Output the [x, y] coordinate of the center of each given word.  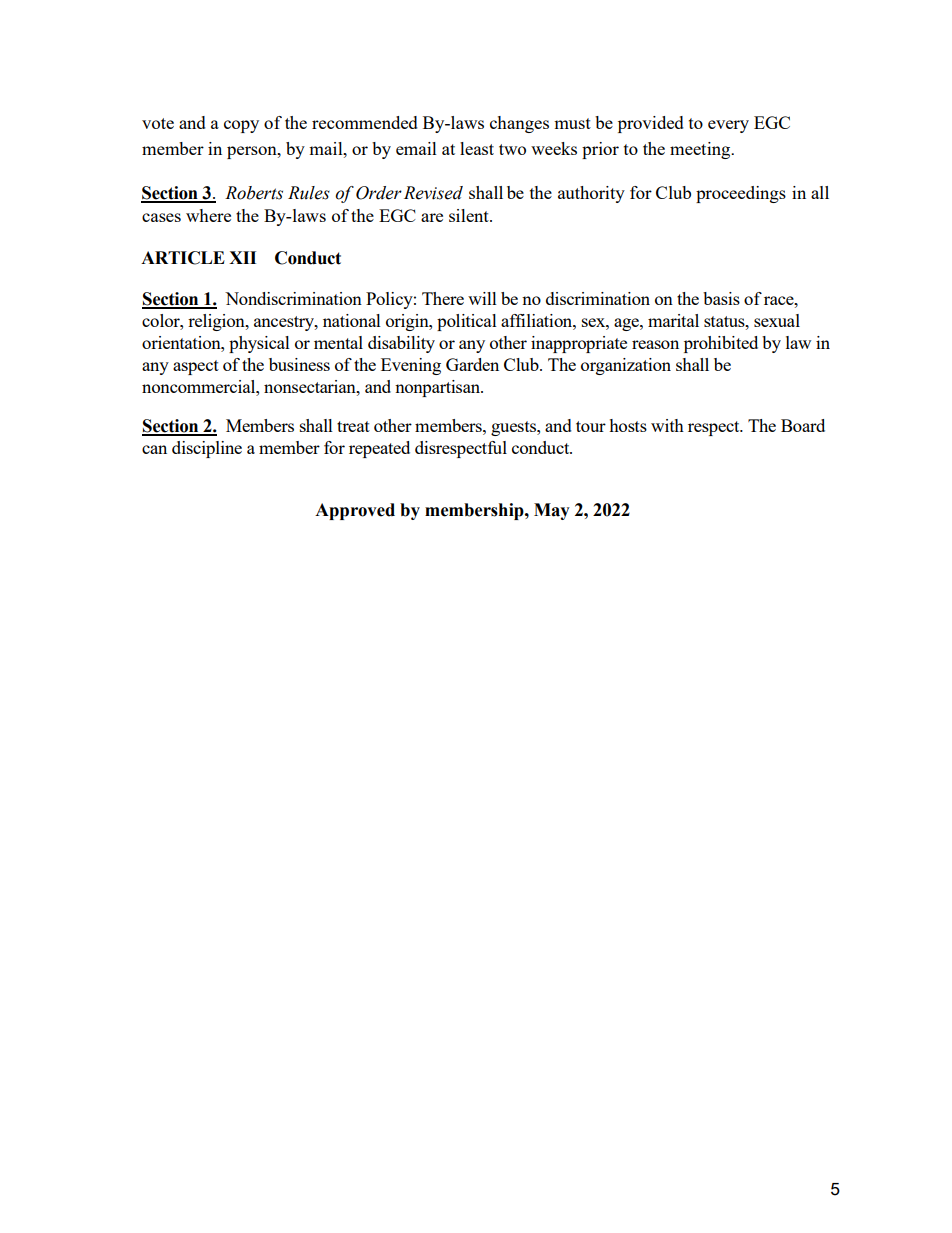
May [552, 511]
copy [241, 126]
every [728, 126]
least [477, 148]
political [467, 322]
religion [217, 322]
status [725, 321]
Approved [355, 511]
